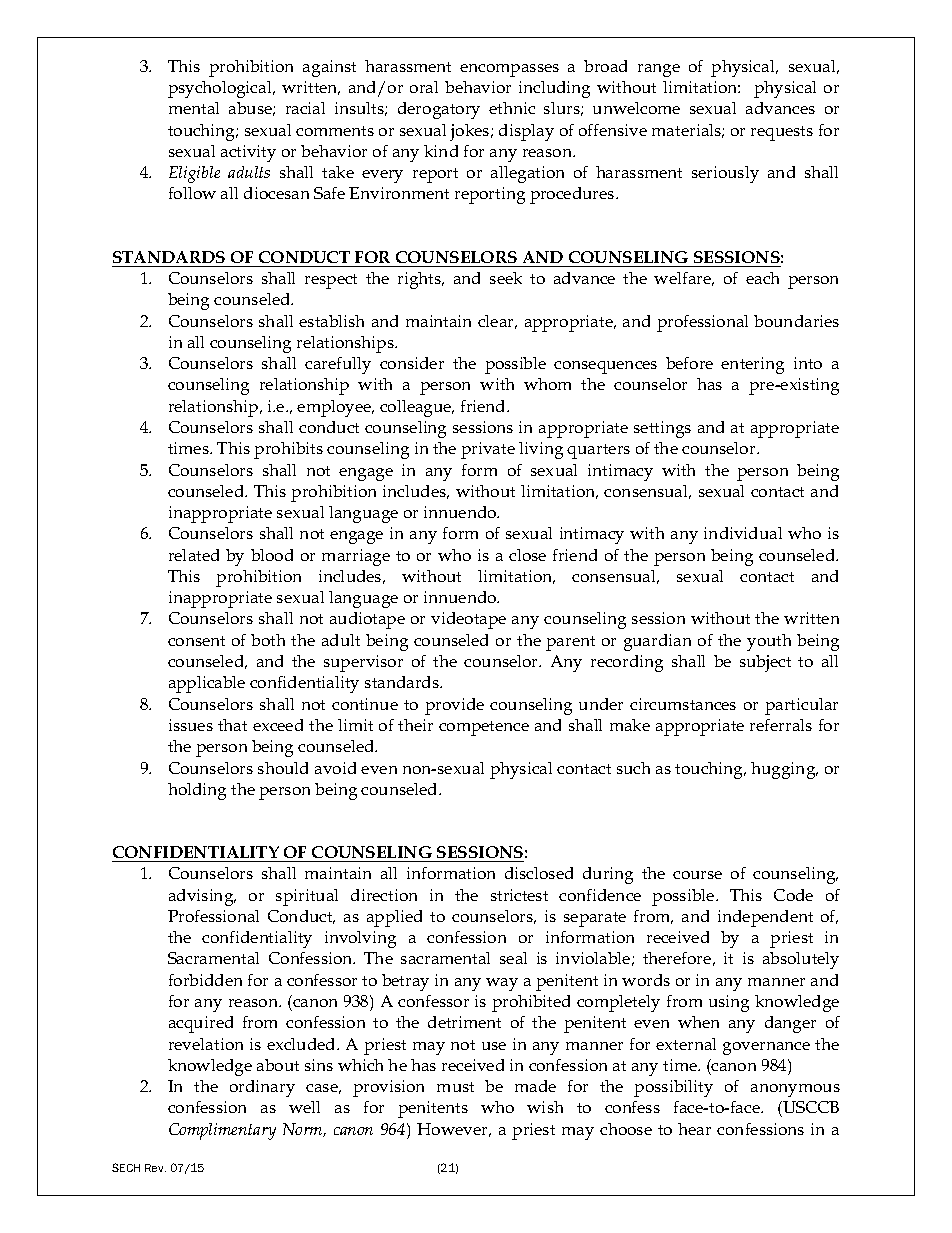 Image resolution: width=952 pixels, height=1233 pixels. I want to click on establish, so click(331, 321).
